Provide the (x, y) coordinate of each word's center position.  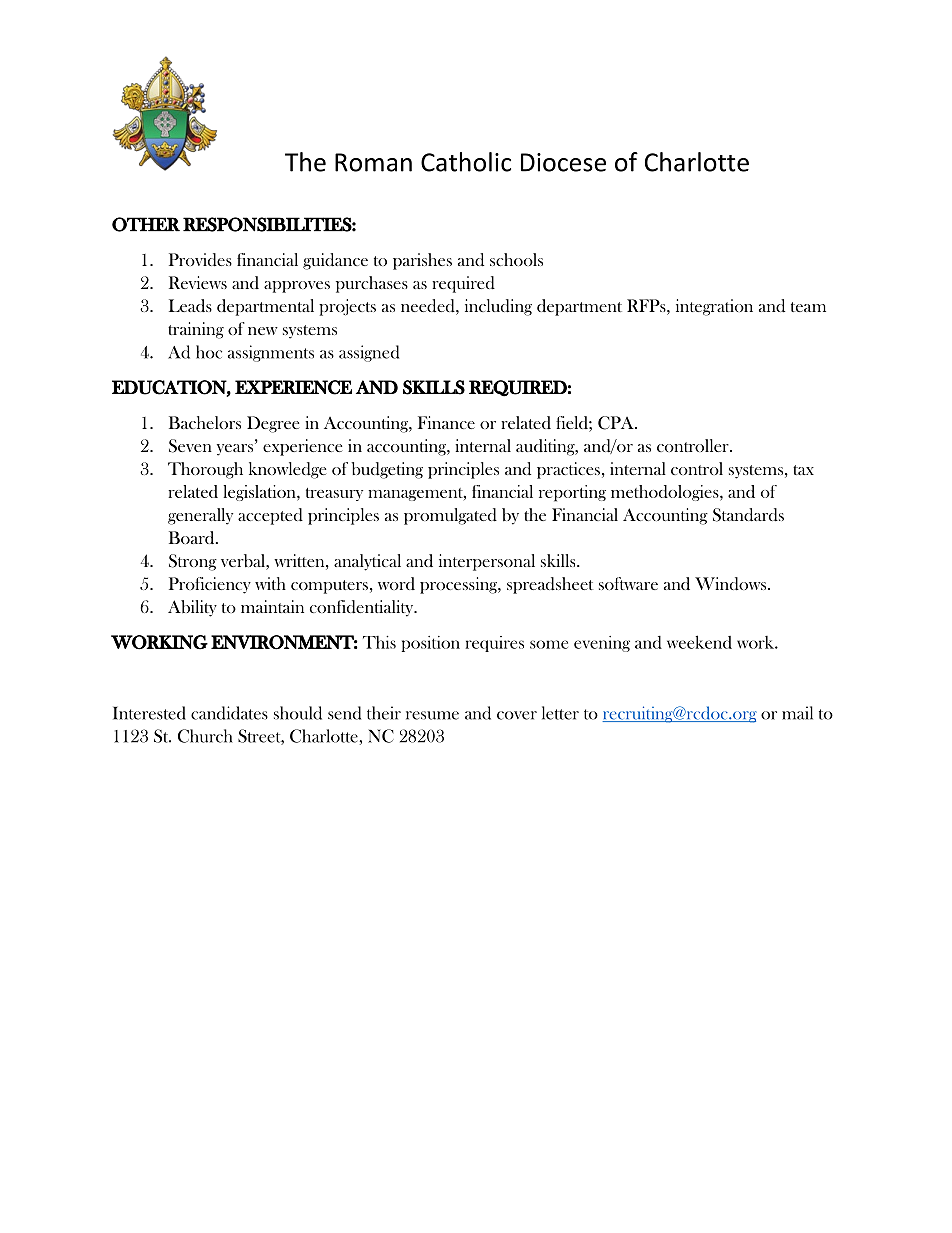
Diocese (563, 162)
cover (517, 715)
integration (714, 307)
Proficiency (210, 585)
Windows (732, 584)
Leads (190, 305)
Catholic (466, 162)
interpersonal (487, 562)
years (236, 449)
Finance (446, 422)
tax (803, 470)
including (498, 307)
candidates (229, 713)
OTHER (146, 224)
